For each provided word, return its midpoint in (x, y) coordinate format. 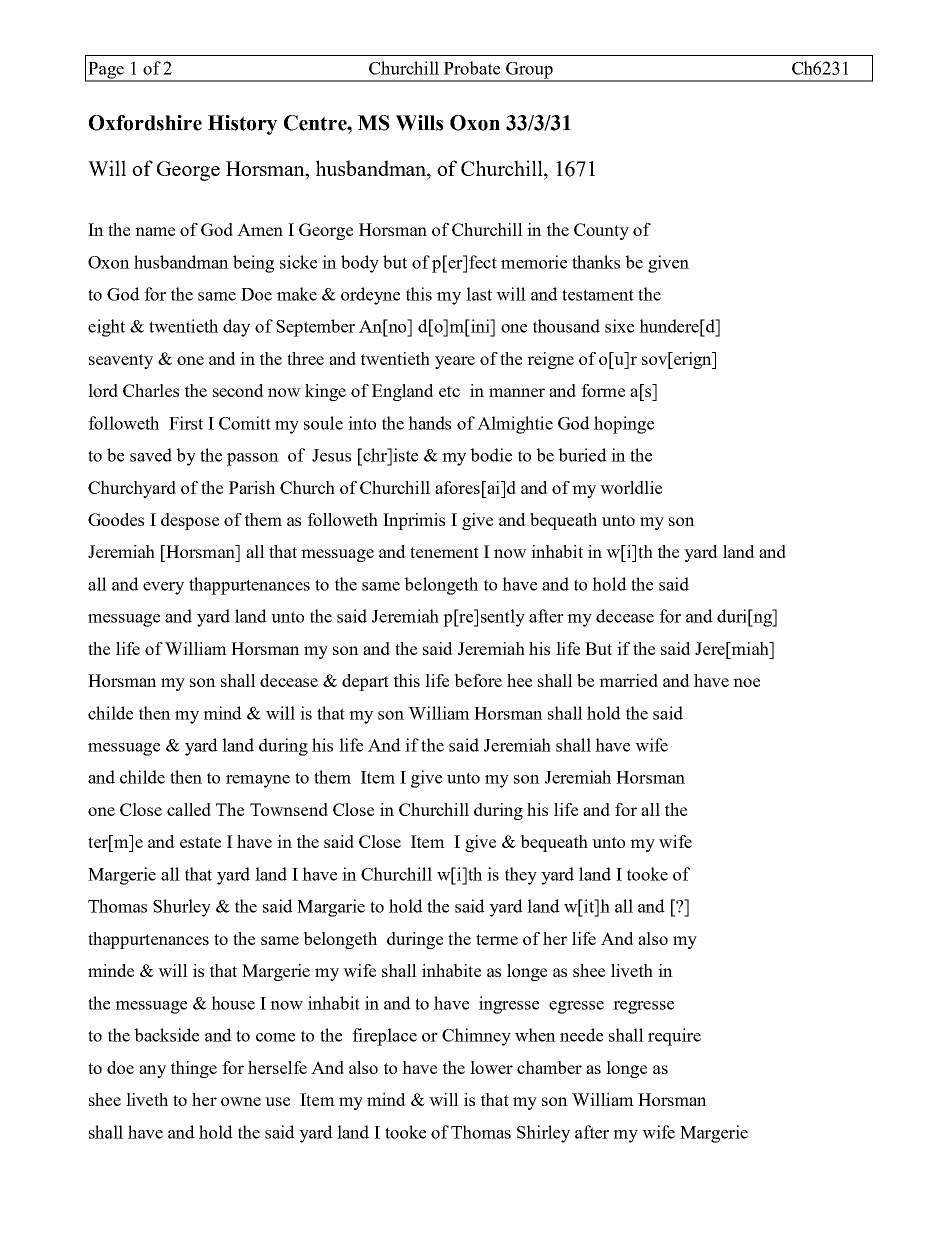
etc (449, 391)
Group (529, 71)
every (163, 588)
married (628, 680)
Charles (151, 390)
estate (200, 842)
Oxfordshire (145, 123)
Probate (472, 68)
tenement (444, 552)
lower (491, 1067)
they (521, 876)
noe (746, 682)
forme (603, 390)
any (152, 1071)
